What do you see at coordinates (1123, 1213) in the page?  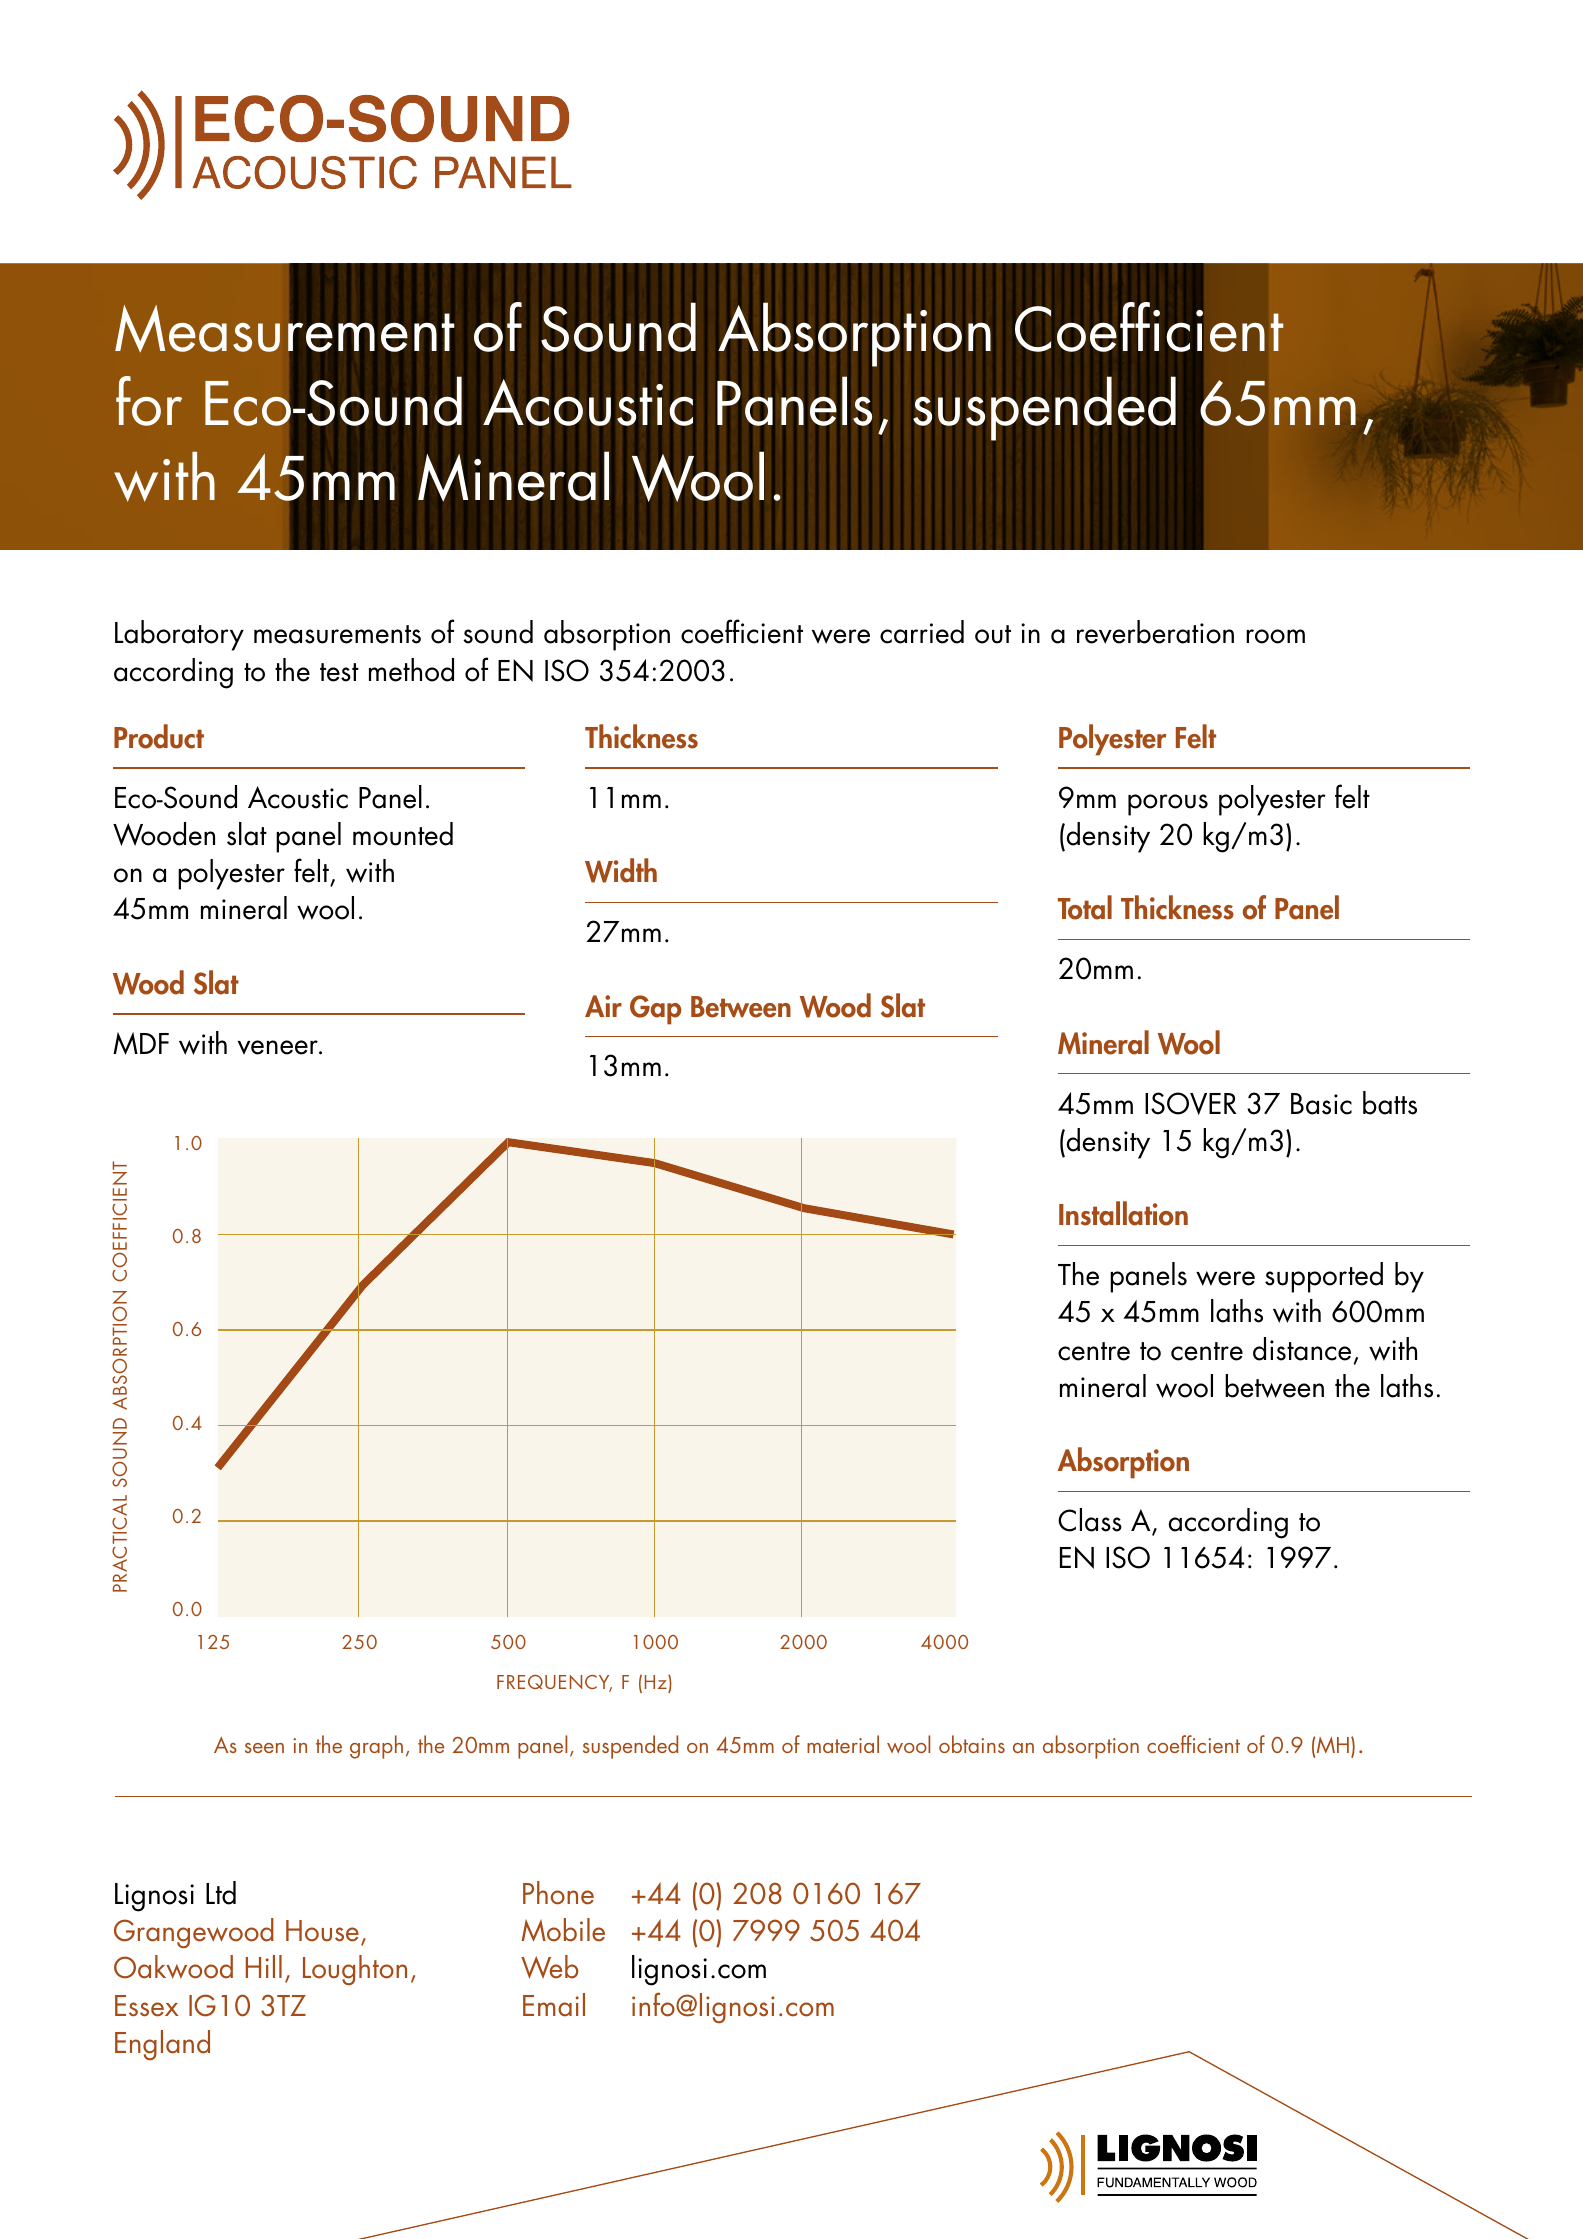 I see `Installation` at bounding box center [1123, 1213].
